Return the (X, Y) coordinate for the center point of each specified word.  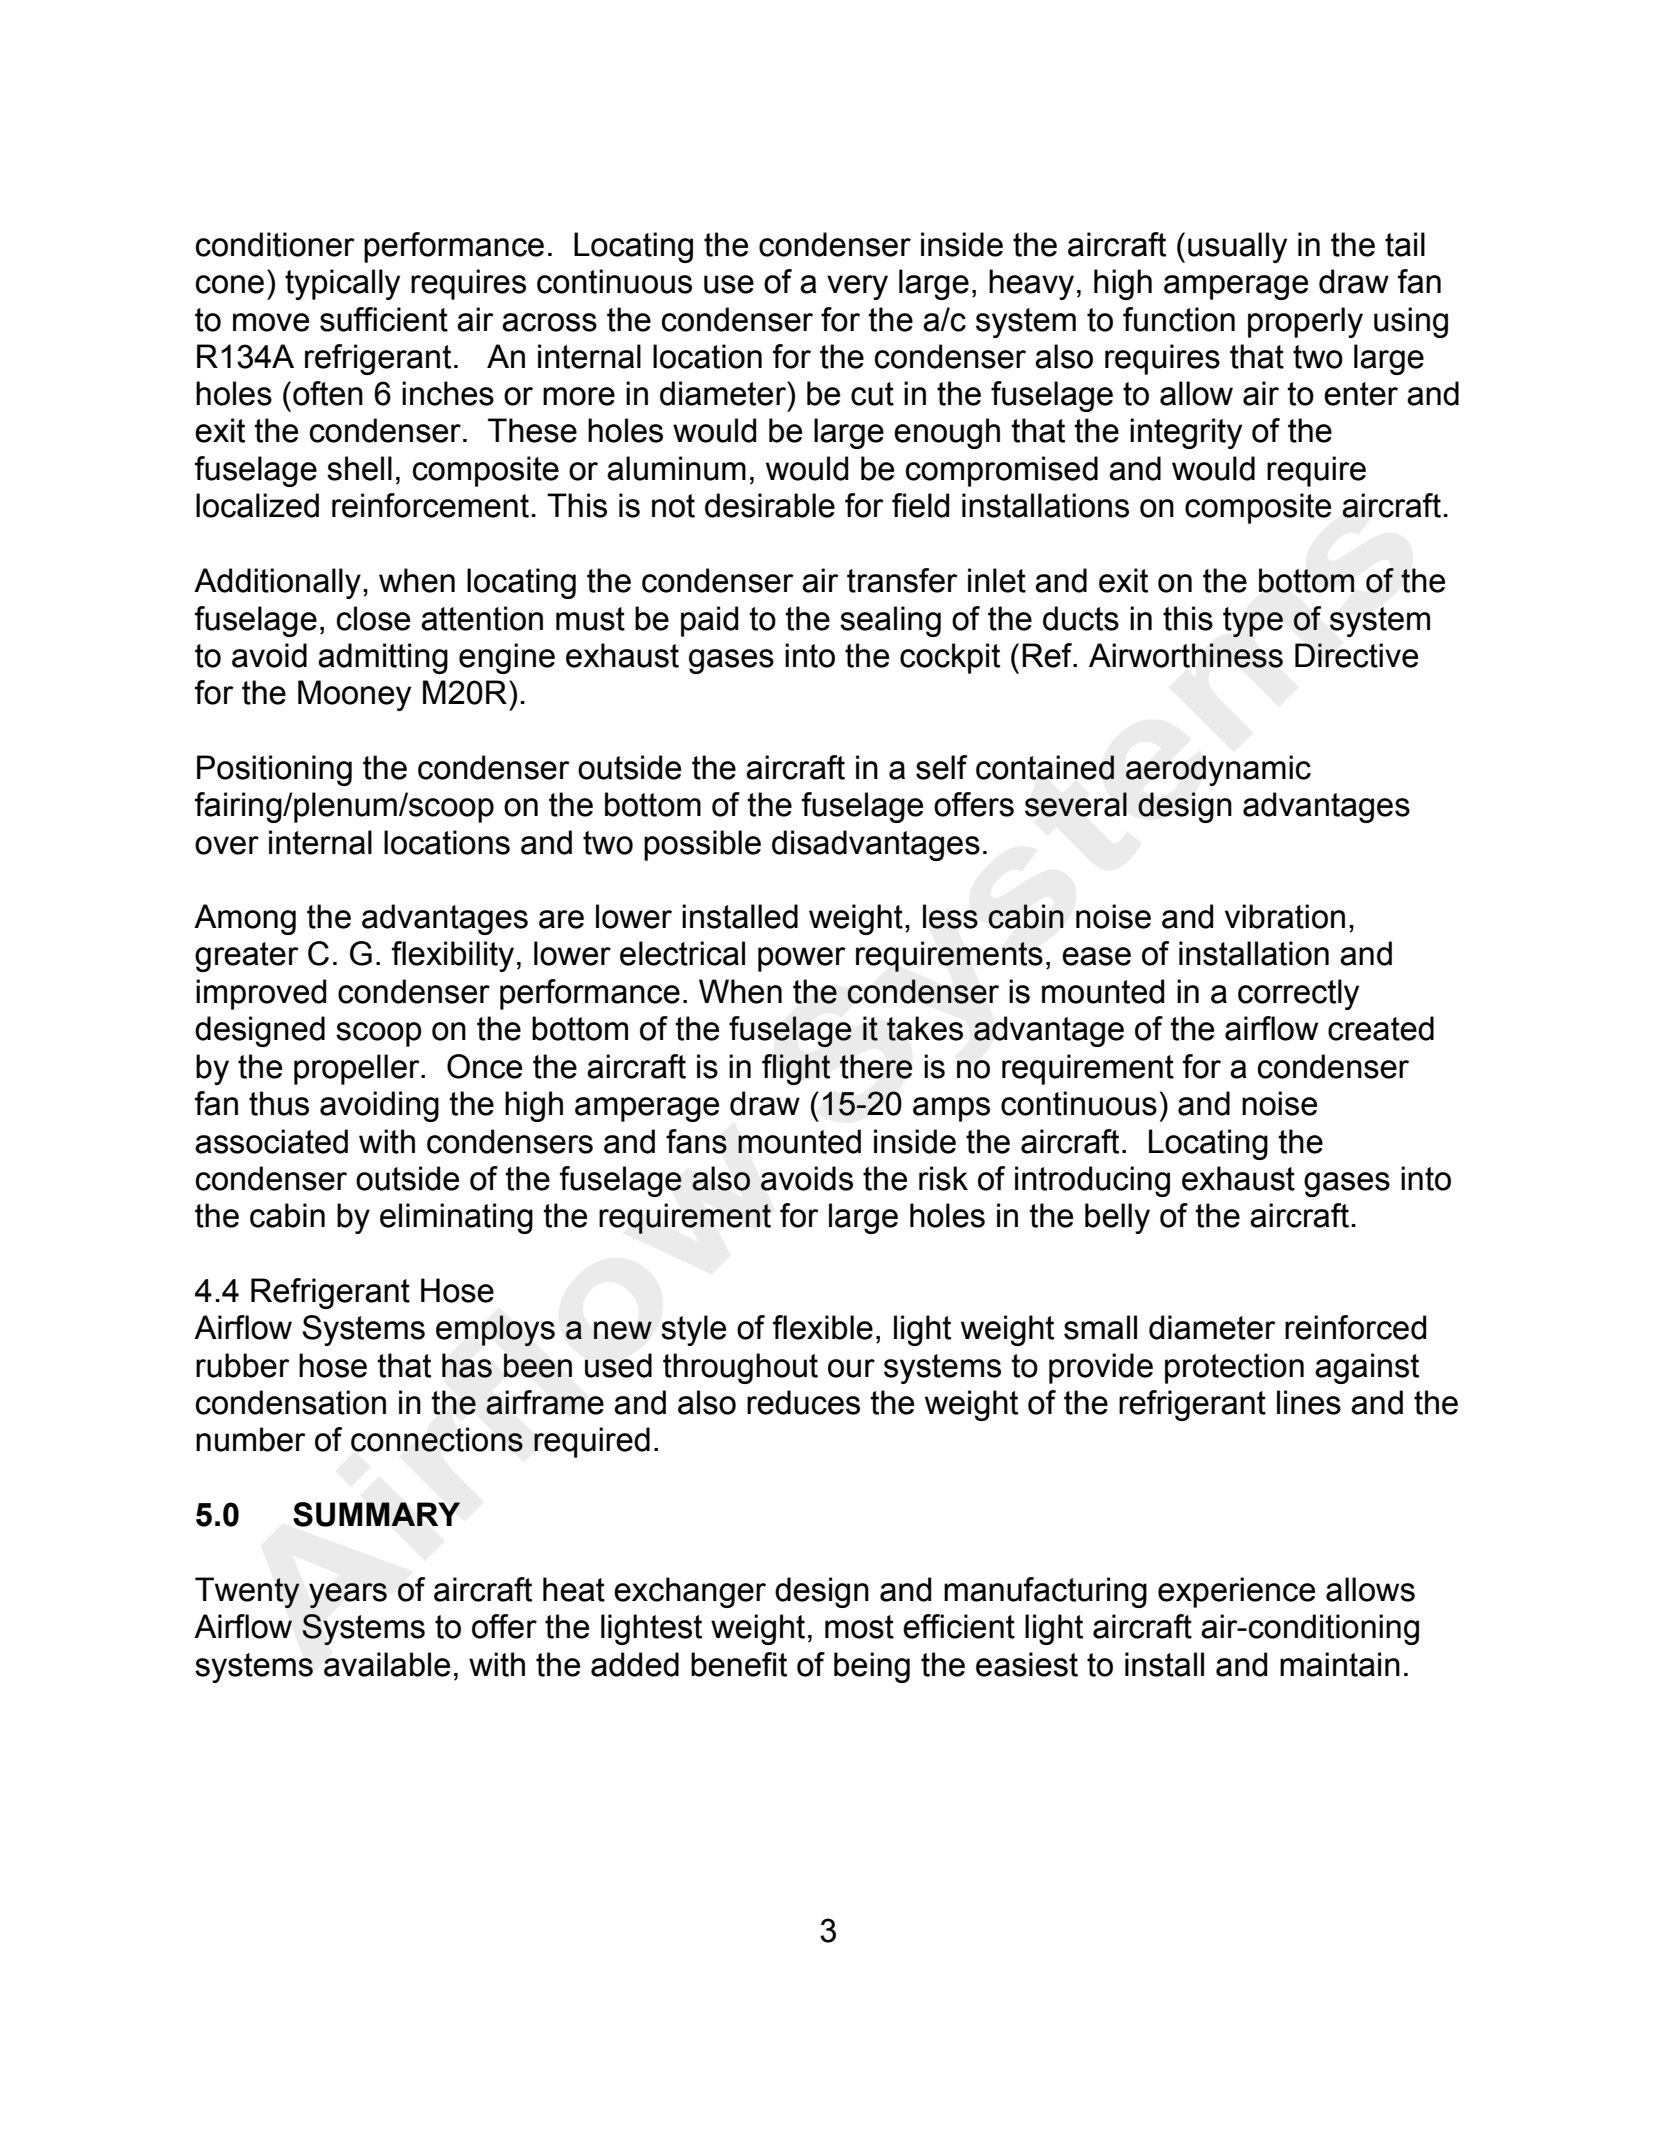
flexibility (453, 956)
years (348, 1595)
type (1253, 622)
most (859, 1627)
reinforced (1355, 1327)
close (373, 618)
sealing (890, 621)
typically (342, 284)
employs (495, 1330)
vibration (1285, 916)
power (802, 959)
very (857, 287)
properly (1305, 322)
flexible (823, 1327)
